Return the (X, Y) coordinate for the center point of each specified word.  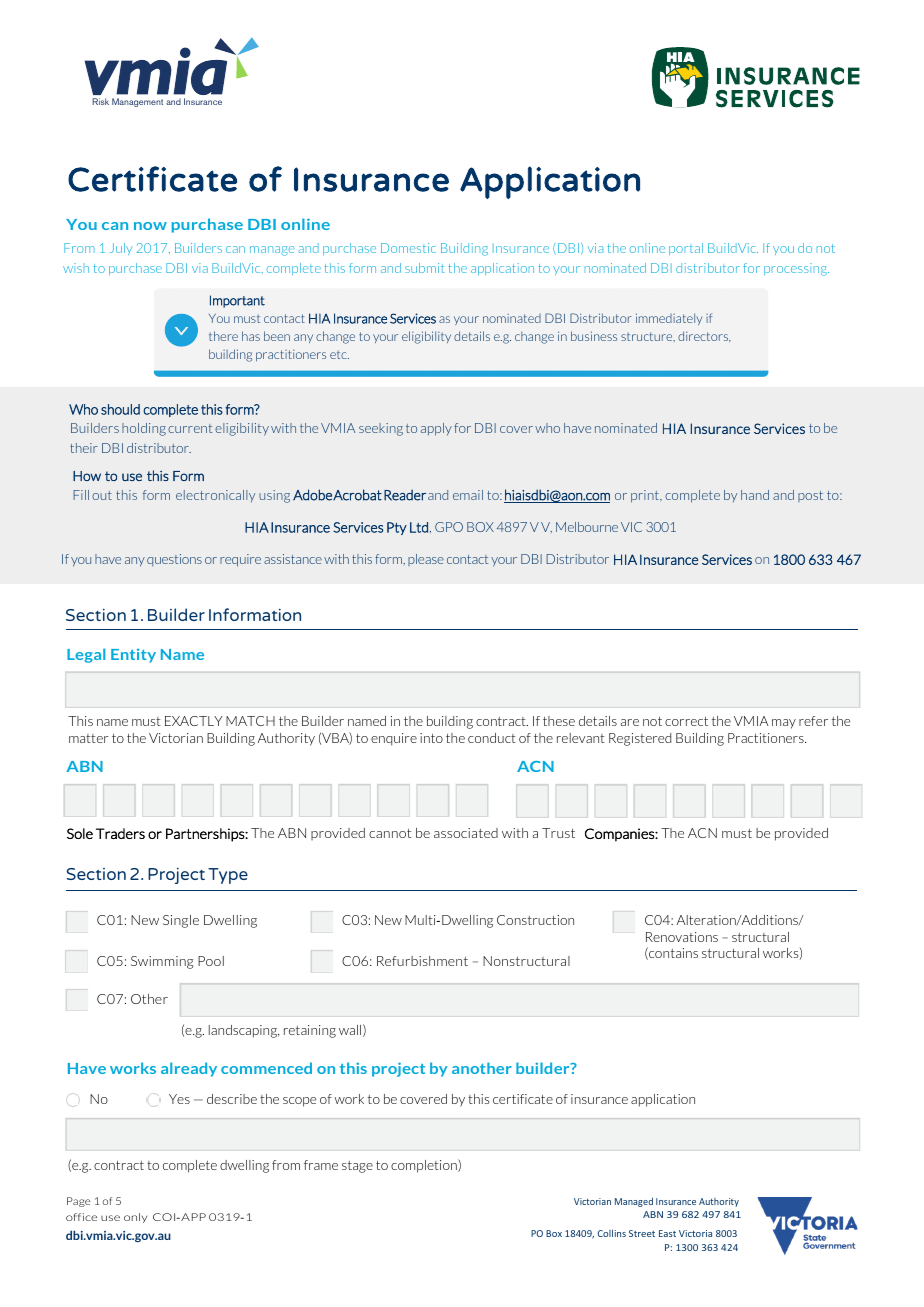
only (135, 1218)
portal (686, 249)
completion (425, 1166)
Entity (133, 656)
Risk (100, 101)
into (431, 738)
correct (686, 721)
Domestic (408, 248)
